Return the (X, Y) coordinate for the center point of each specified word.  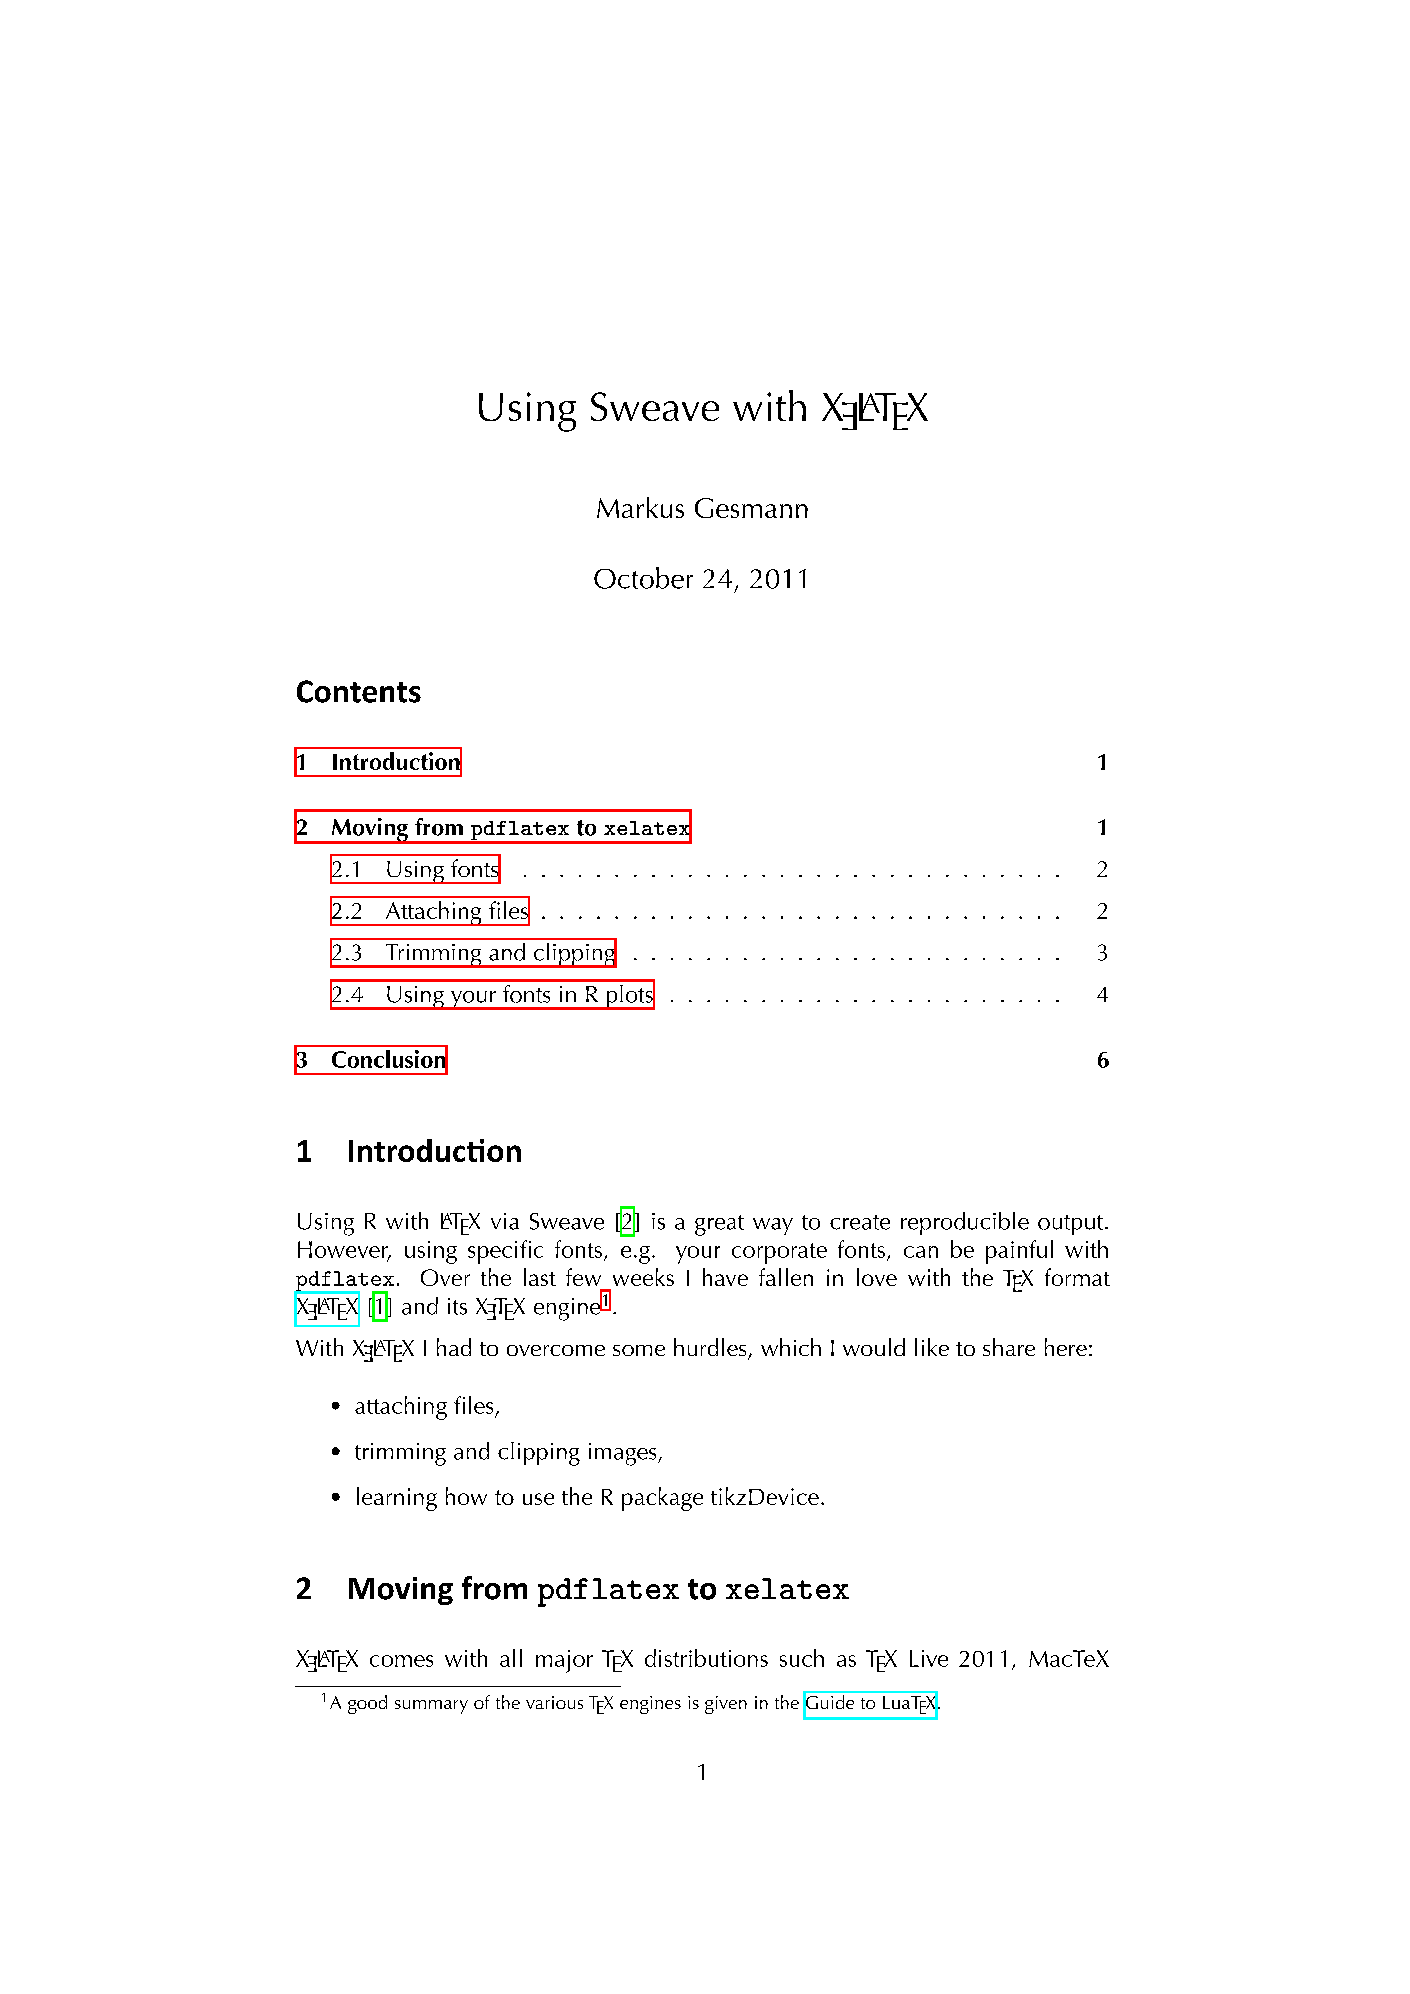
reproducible (965, 1223)
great (719, 1225)
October (643, 578)
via (505, 1221)
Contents (359, 691)
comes (401, 1661)
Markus (640, 507)
